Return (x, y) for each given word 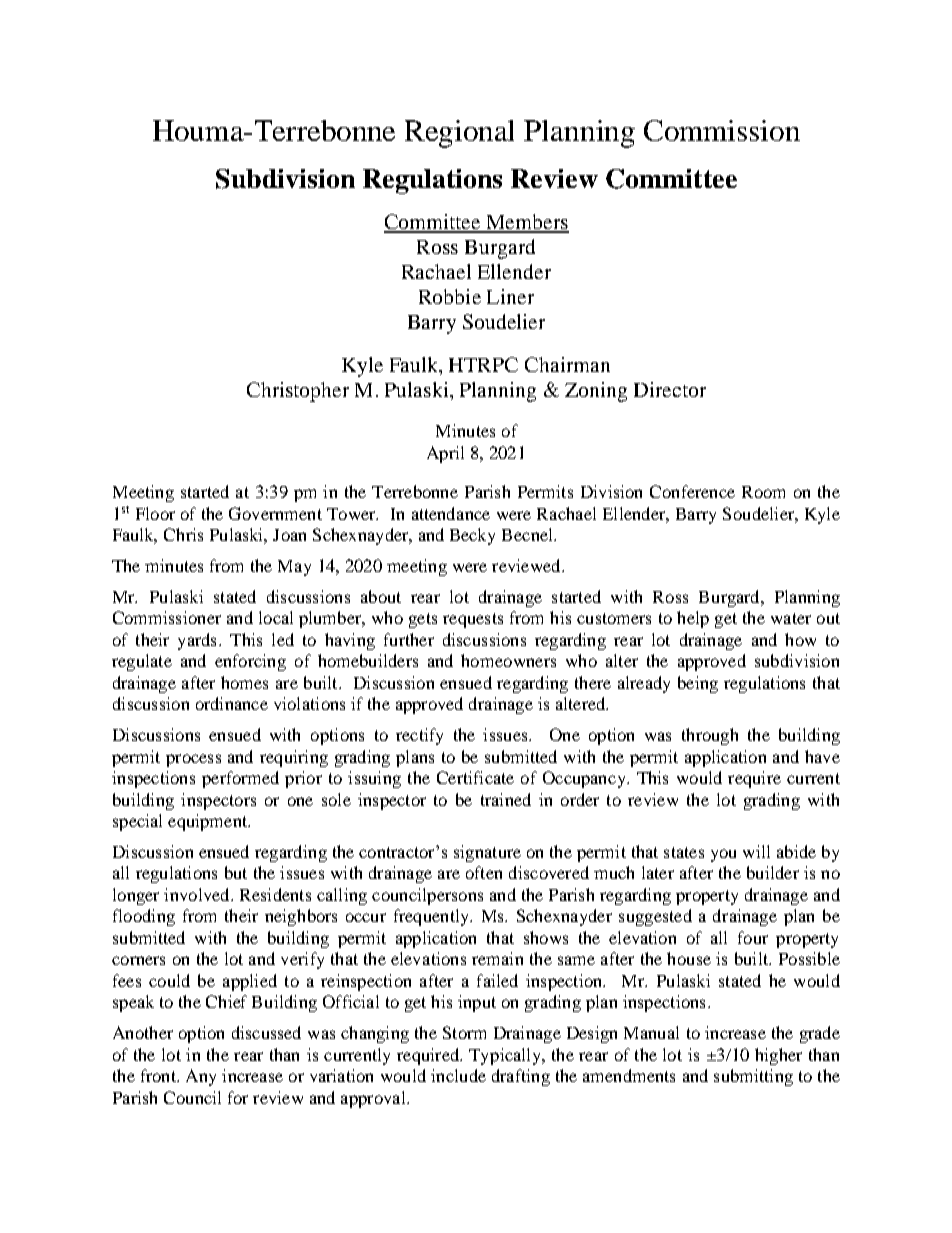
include (458, 1075)
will (756, 851)
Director (670, 389)
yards (197, 641)
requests (473, 620)
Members (526, 223)
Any (201, 1077)
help (693, 619)
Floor (155, 513)
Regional (459, 134)
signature (487, 853)
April (445, 454)
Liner (510, 296)
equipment (209, 822)
